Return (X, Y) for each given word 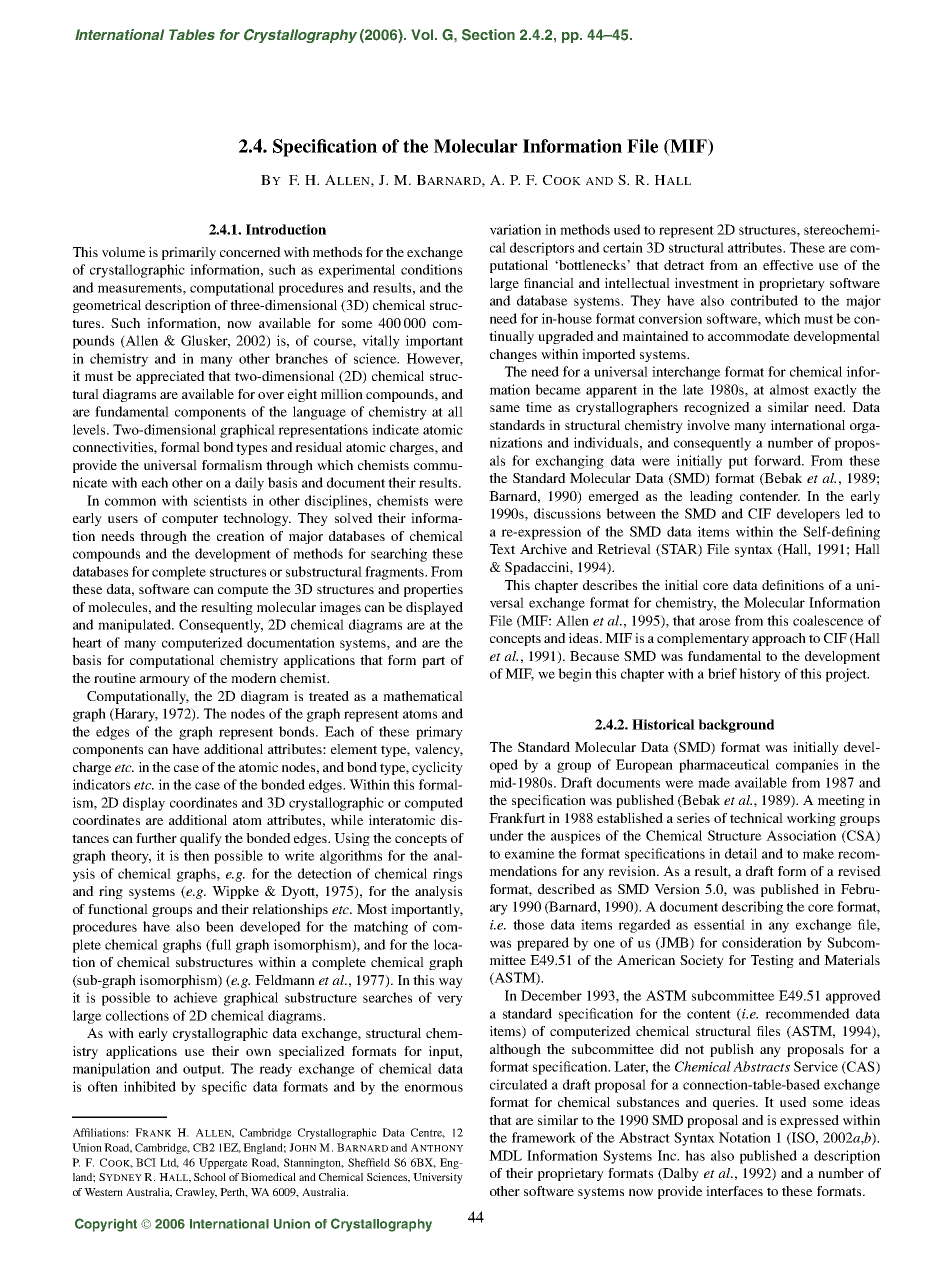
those (529, 924)
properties (433, 590)
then (196, 855)
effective (788, 265)
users (123, 519)
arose (715, 622)
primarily (189, 253)
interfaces (734, 1191)
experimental (357, 271)
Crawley (196, 1193)
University (438, 1178)
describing (752, 908)
